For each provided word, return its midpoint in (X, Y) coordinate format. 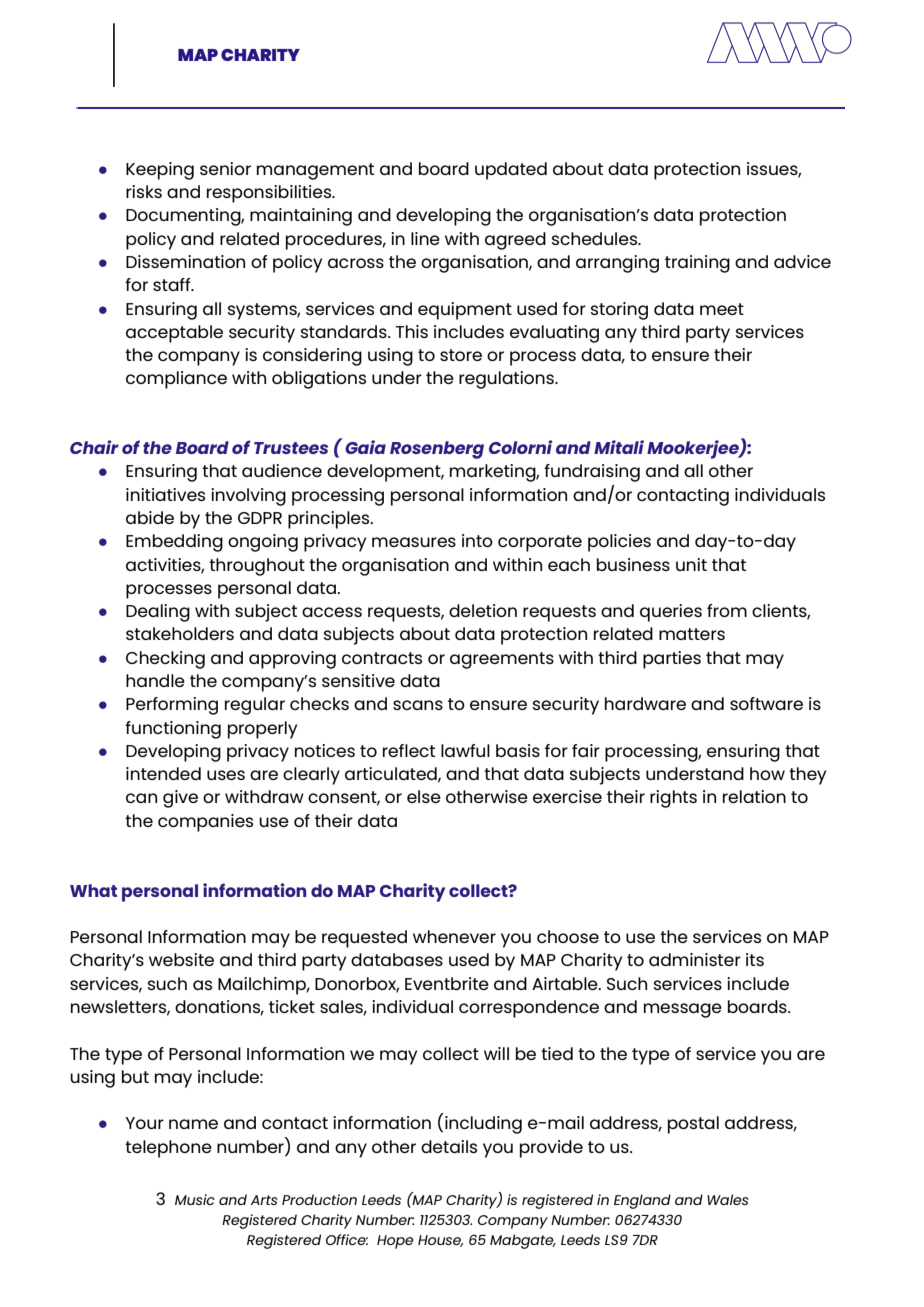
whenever (454, 936)
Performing (172, 706)
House (440, 1241)
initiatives (165, 494)
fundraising (592, 473)
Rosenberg (437, 450)
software (766, 703)
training (697, 264)
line (425, 238)
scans (418, 705)
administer (695, 959)
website (181, 959)
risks (144, 191)
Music (195, 1199)
